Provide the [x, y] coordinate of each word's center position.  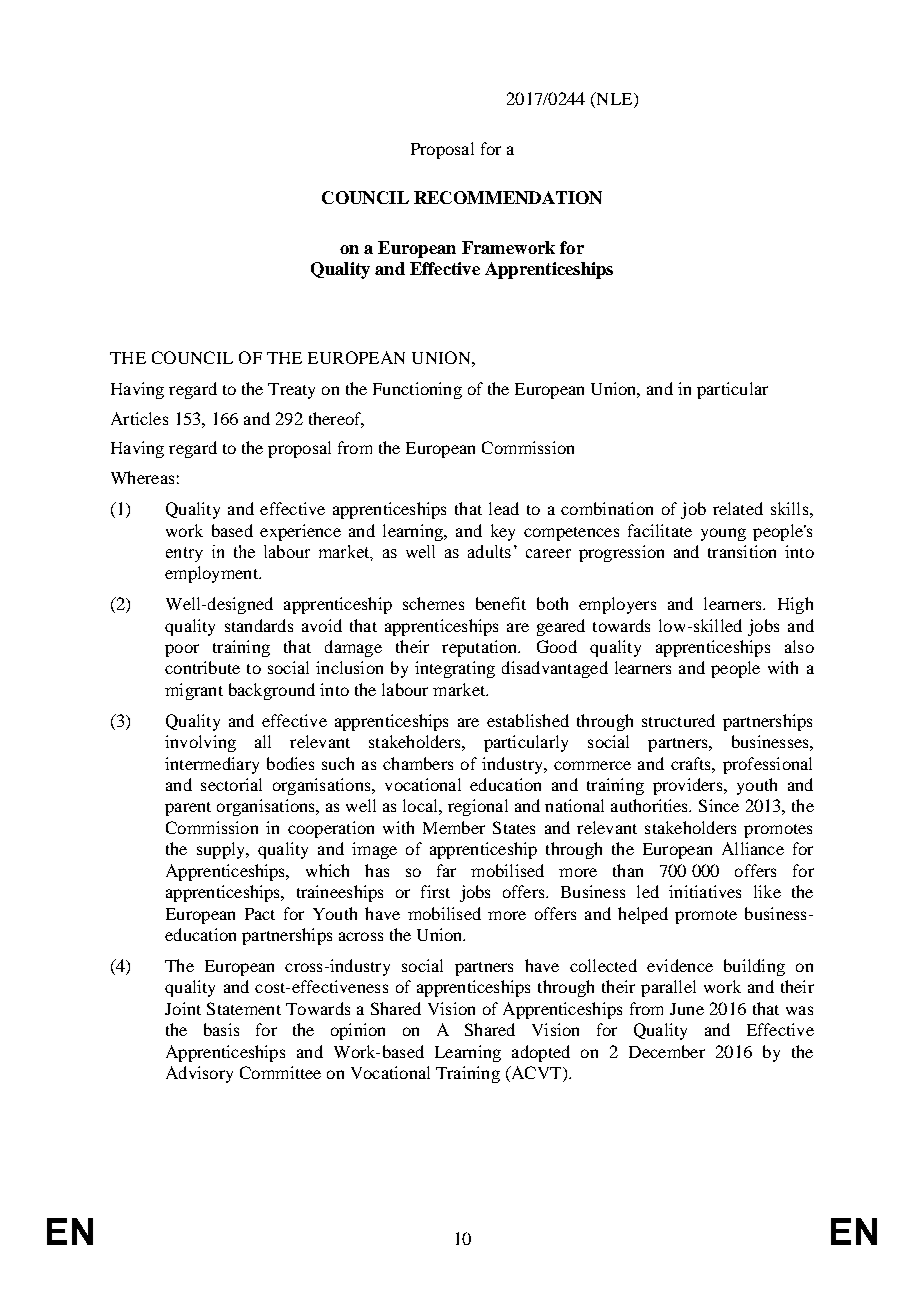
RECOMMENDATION [508, 197]
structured [678, 720]
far [446, 870]
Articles [139, 418]
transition [742, 551]
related [738, 508]
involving [200, 743]
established [528, 720]
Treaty [291, 391]
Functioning [417, 390]
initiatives [705, 891]
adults [489, 551]
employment [212, 574]
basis [221, 1029]
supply [222, 850]
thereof [336, 419]
